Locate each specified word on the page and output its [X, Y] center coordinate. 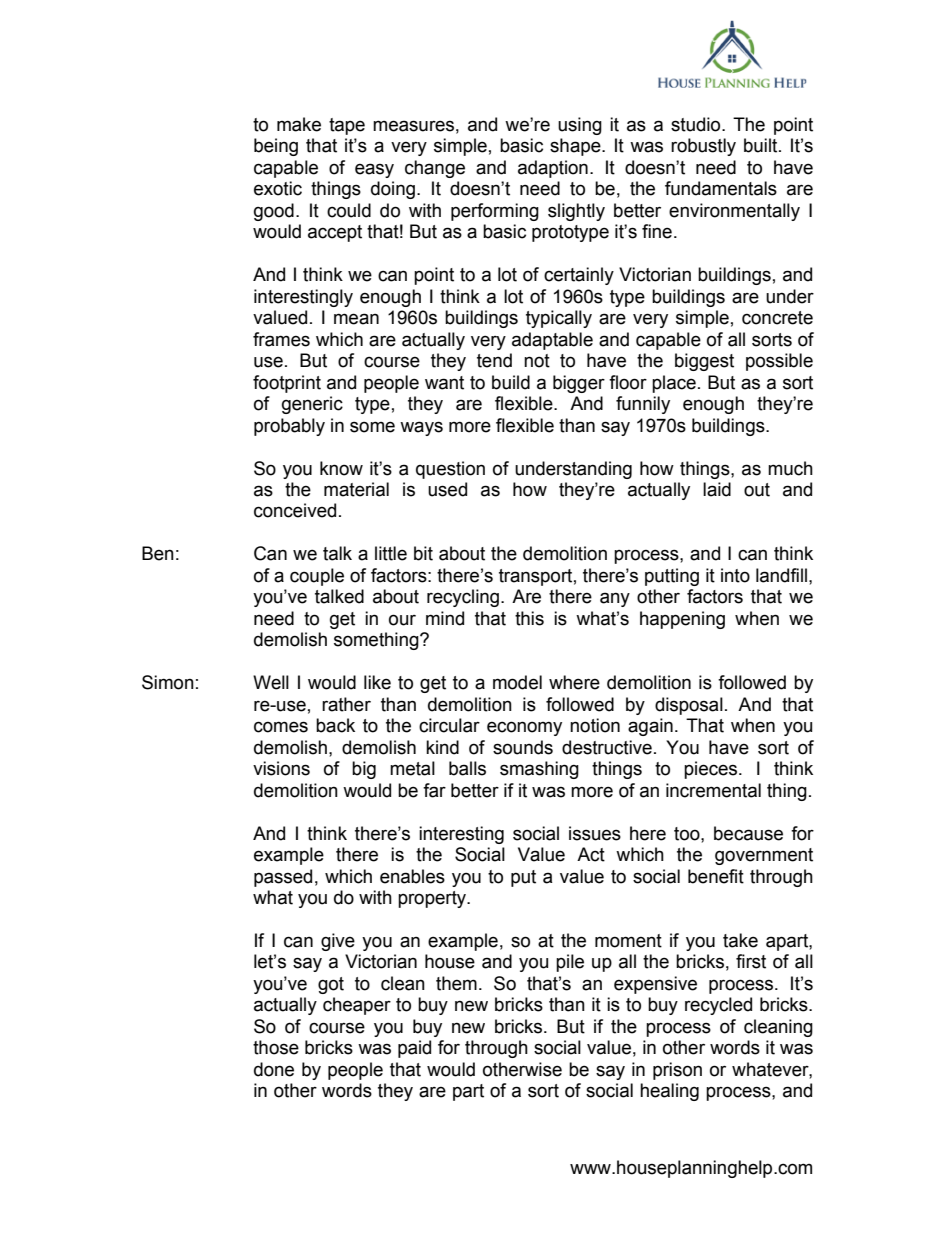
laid [717, 489]
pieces [712, 770]
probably [289, 427]
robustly [703, 147]
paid [414, 1049]
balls [467, 768]
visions [281, 768]
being [276, 147]
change [435, 169]
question [450, 470]
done [274, 1069]
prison [677, 1071]
